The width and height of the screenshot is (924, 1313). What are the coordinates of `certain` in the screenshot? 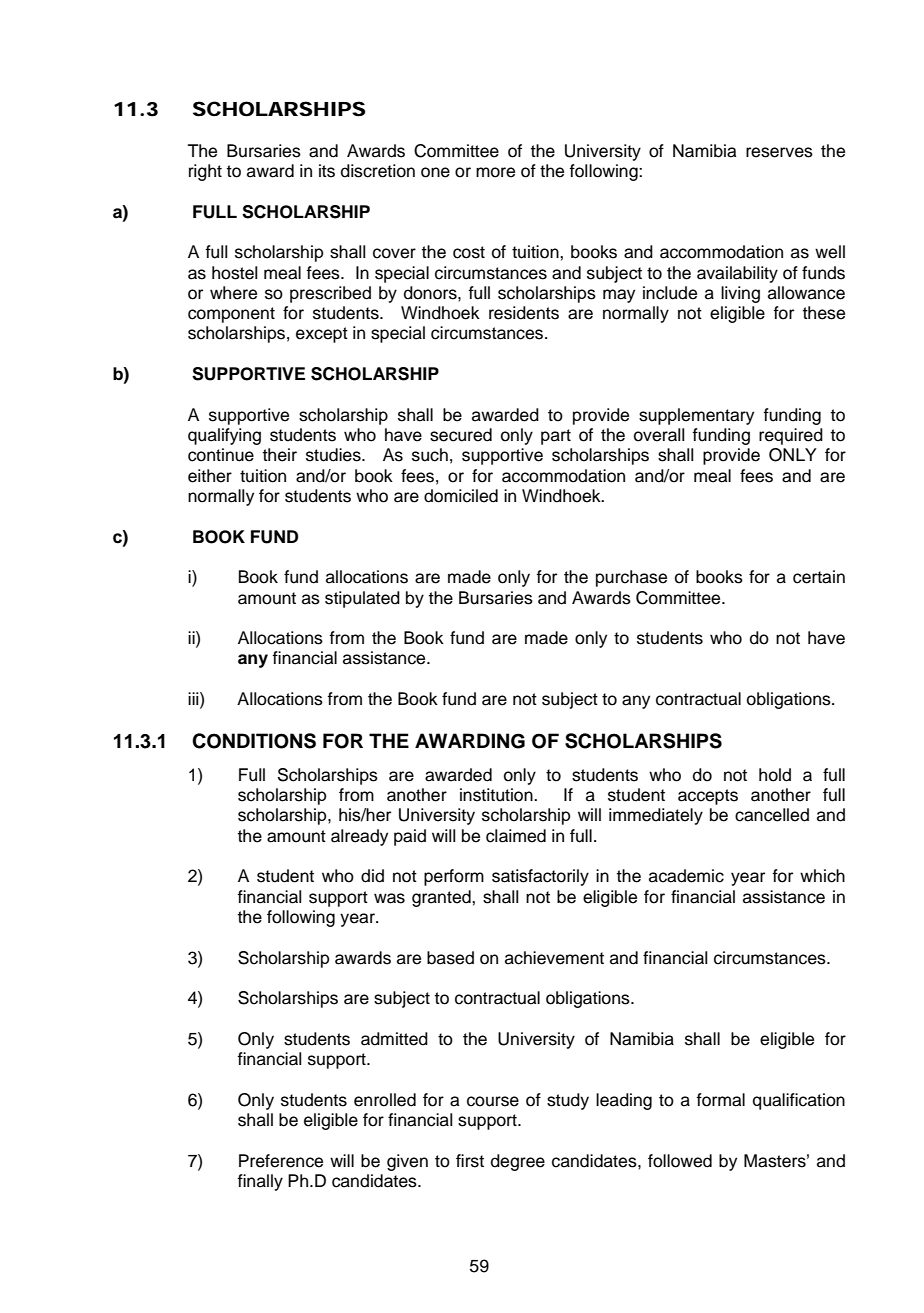 It's located at (819, 577).
